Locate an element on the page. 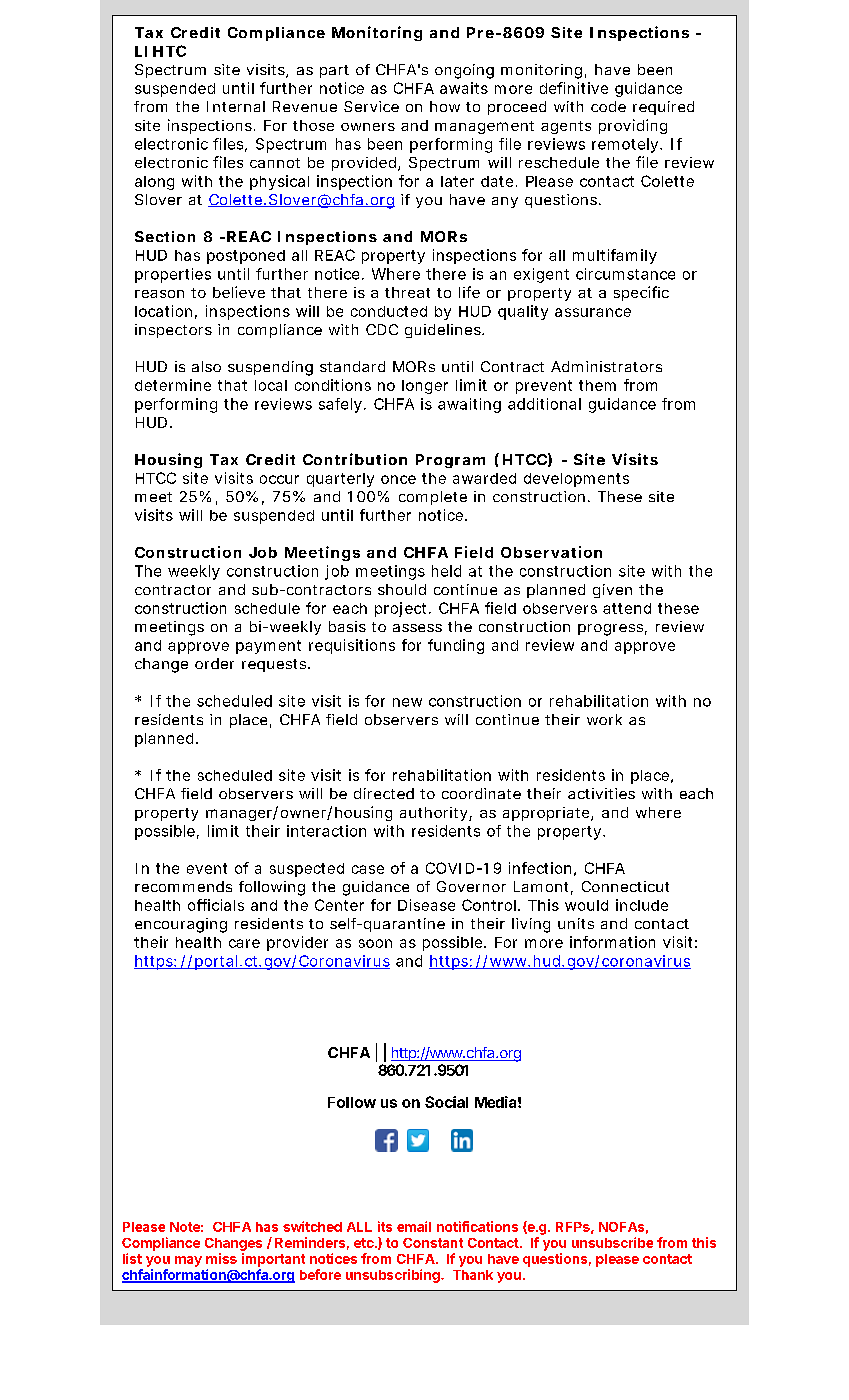  developments is located at coordinates (576, 480).
